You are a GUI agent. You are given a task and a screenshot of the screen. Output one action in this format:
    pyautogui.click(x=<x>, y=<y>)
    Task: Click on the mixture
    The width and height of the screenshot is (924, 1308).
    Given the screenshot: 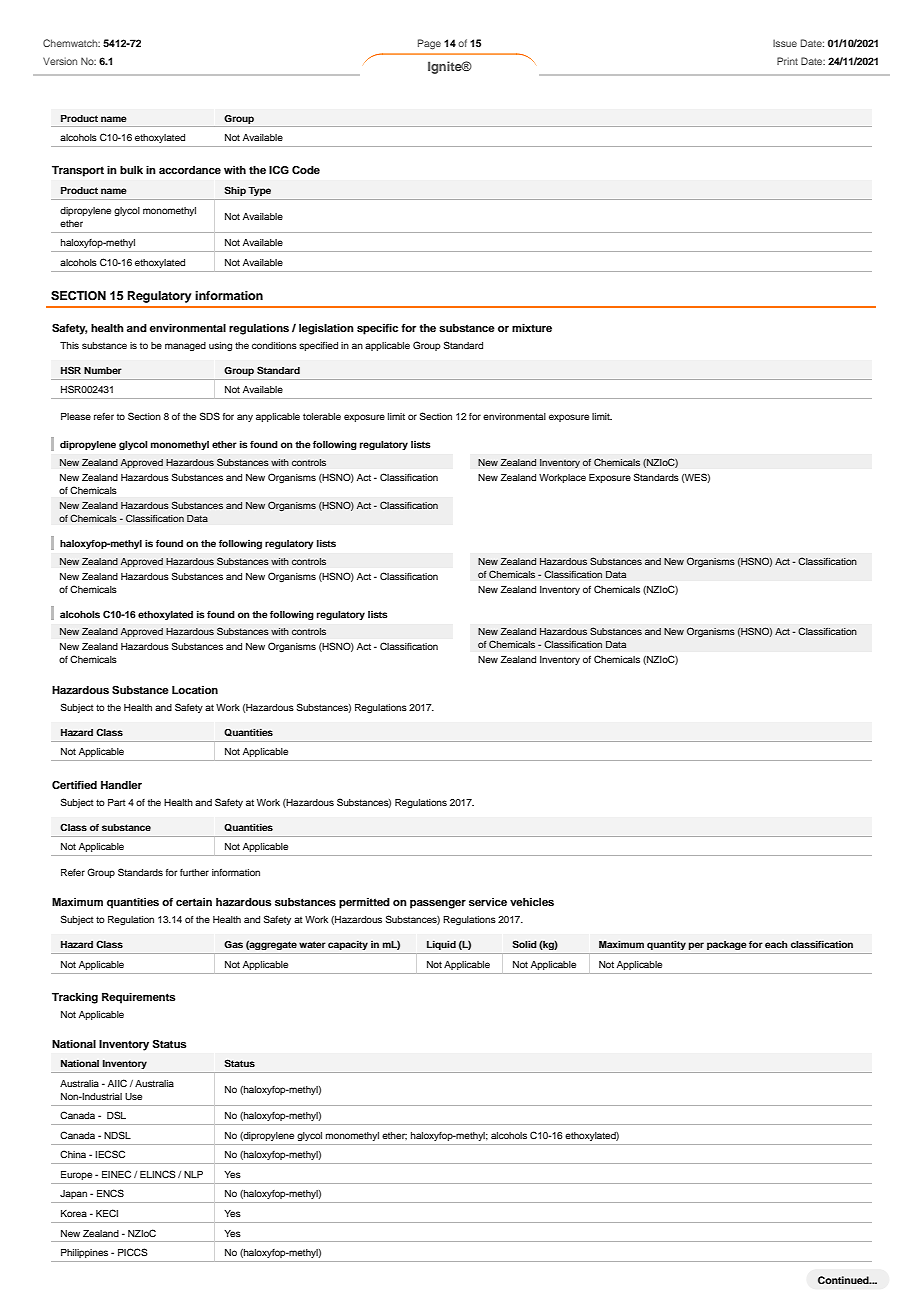 What is the action you would take?
    pyautogui.click(x=532, y=328)
